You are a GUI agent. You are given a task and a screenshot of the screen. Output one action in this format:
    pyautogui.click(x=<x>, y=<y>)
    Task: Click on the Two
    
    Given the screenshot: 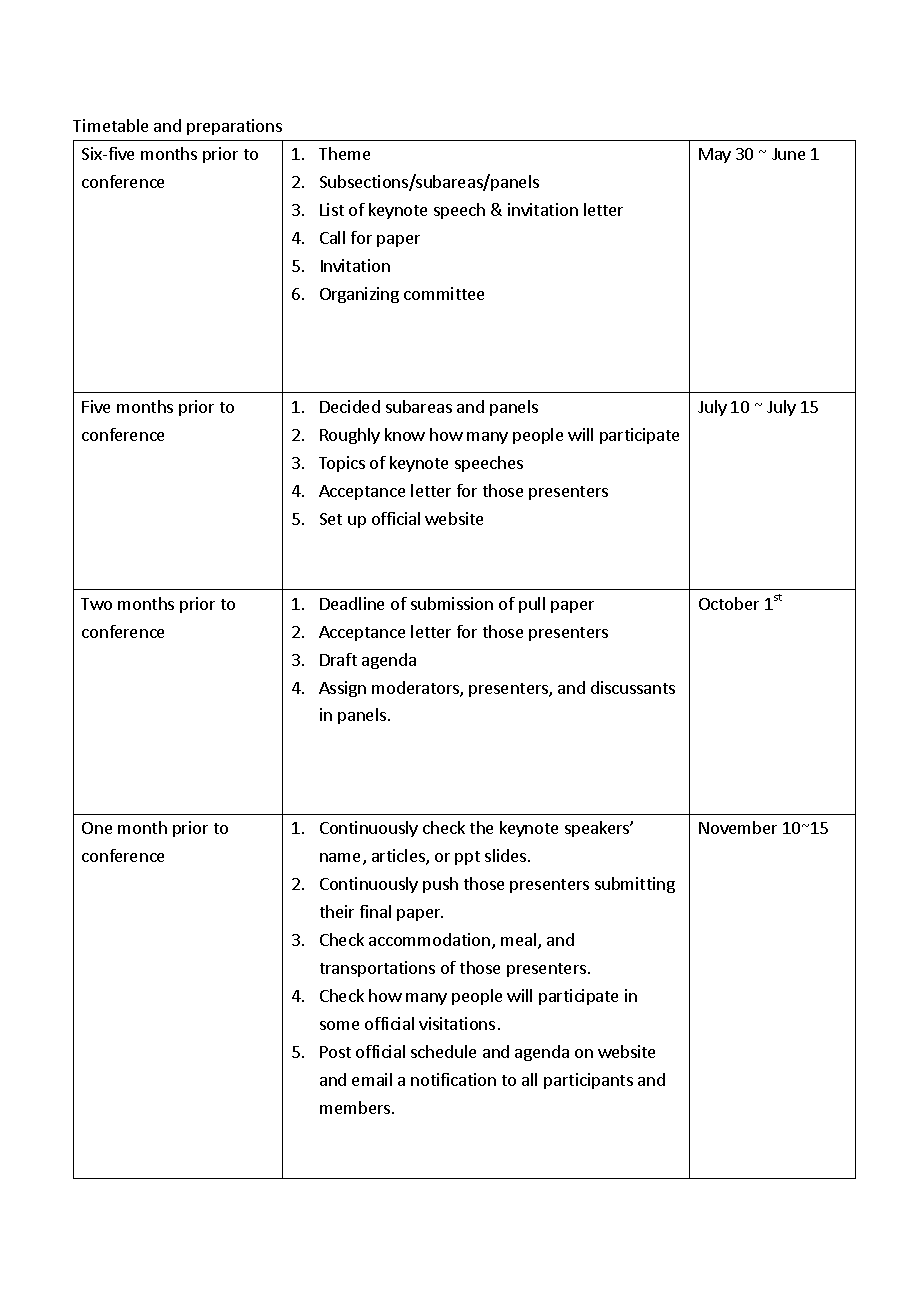 What is the action you would take?
    pyautogui.click(x=96, y=604)
